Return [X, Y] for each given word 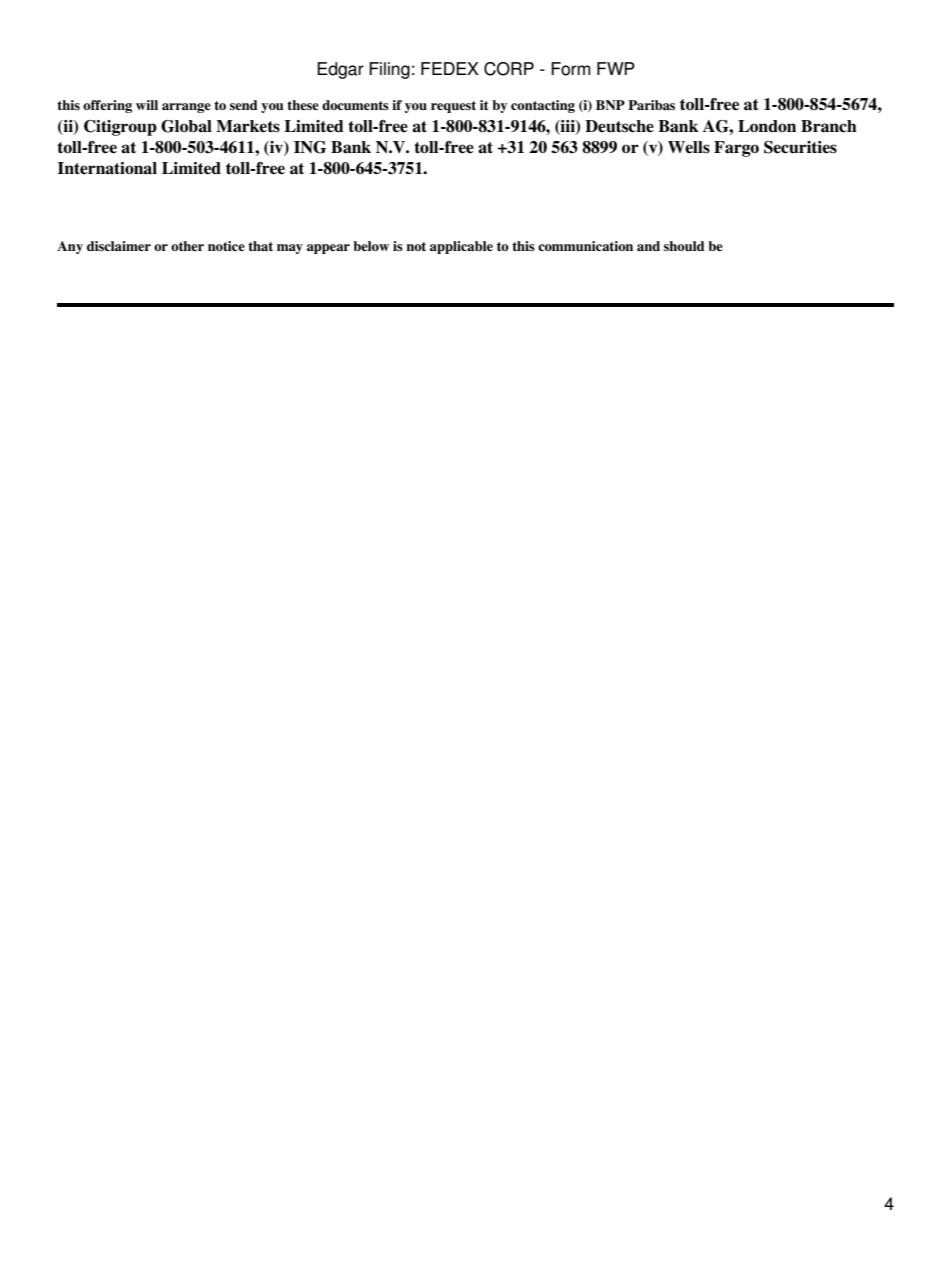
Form [571, 69]
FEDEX [450, 68]
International [107, 168]
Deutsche [619, 126]
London [767, 126]
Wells [689, 147]
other [187, 246]
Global [186, 126]
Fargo [736, 149]
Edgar [340, 70]
